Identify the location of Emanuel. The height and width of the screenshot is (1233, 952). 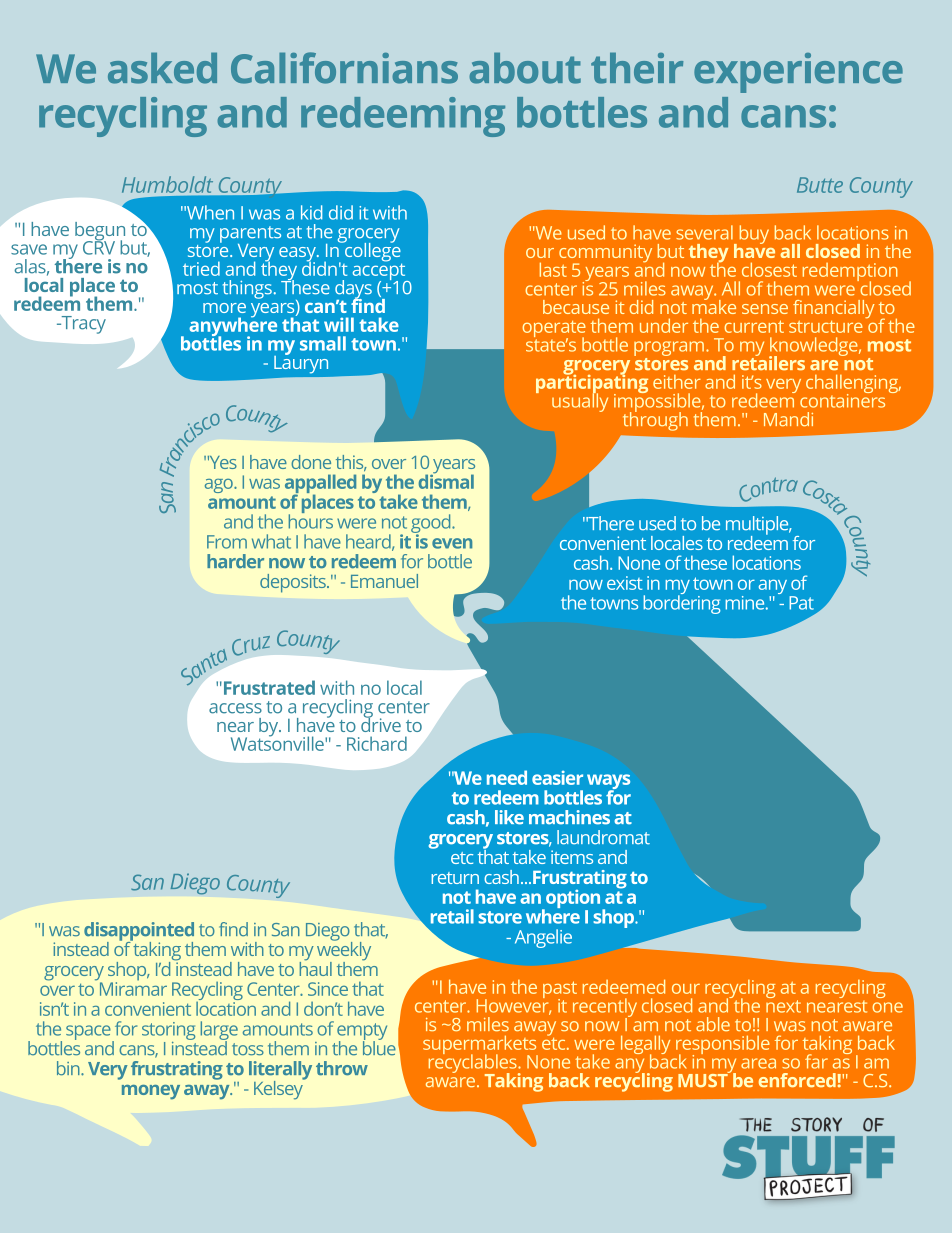
(384, 581).
